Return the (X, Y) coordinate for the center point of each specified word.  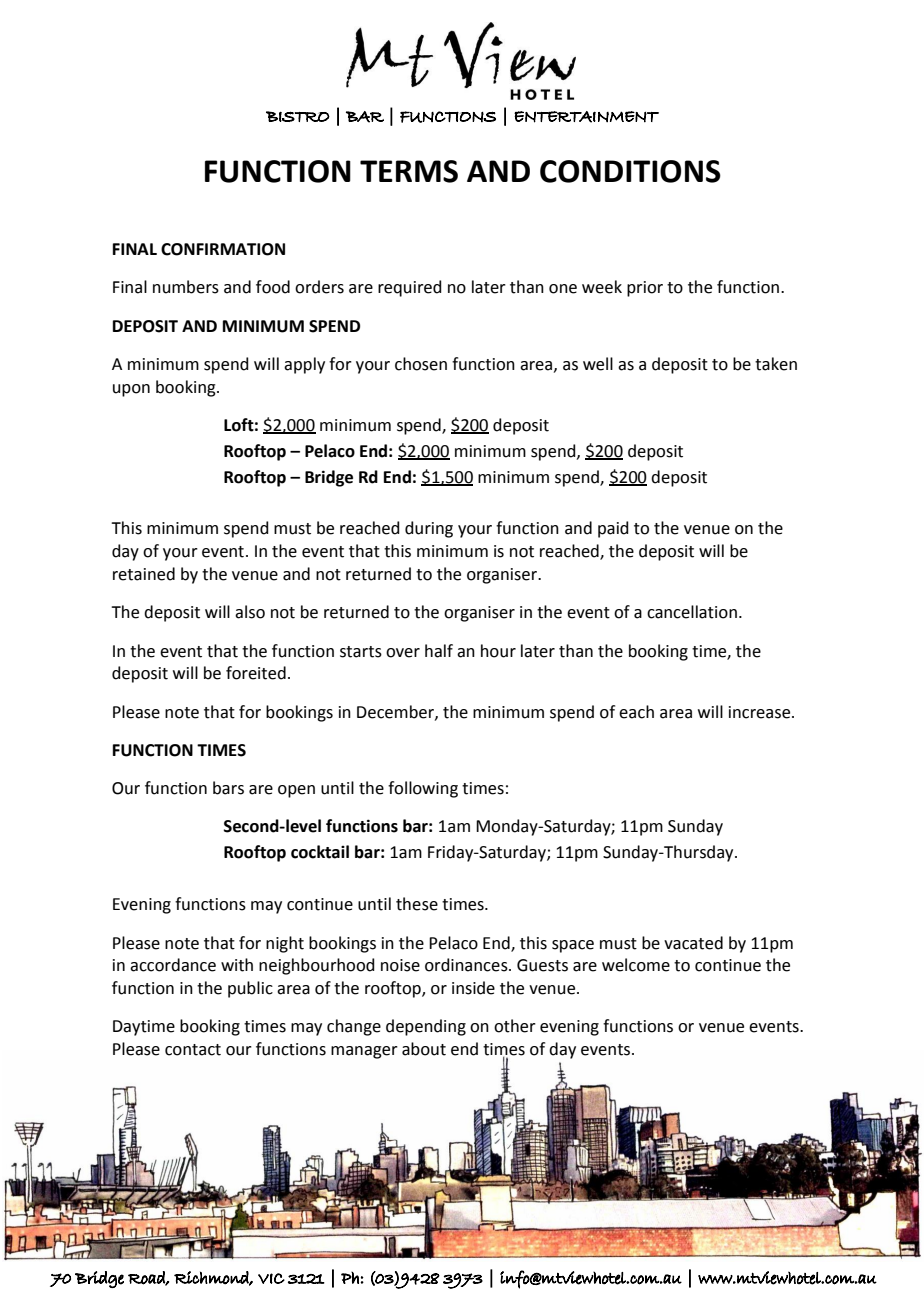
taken (776, 364)
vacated (693, 943)
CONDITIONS (630, 171)
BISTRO (298, 116)
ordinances (467, 965)
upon (131, 390)
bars (228, 788)
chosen (421, 364)
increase (761, 712)
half (439, 651)
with (237, 965)
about (424, 1049)
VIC (271, 1278)
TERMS (409, 171)
